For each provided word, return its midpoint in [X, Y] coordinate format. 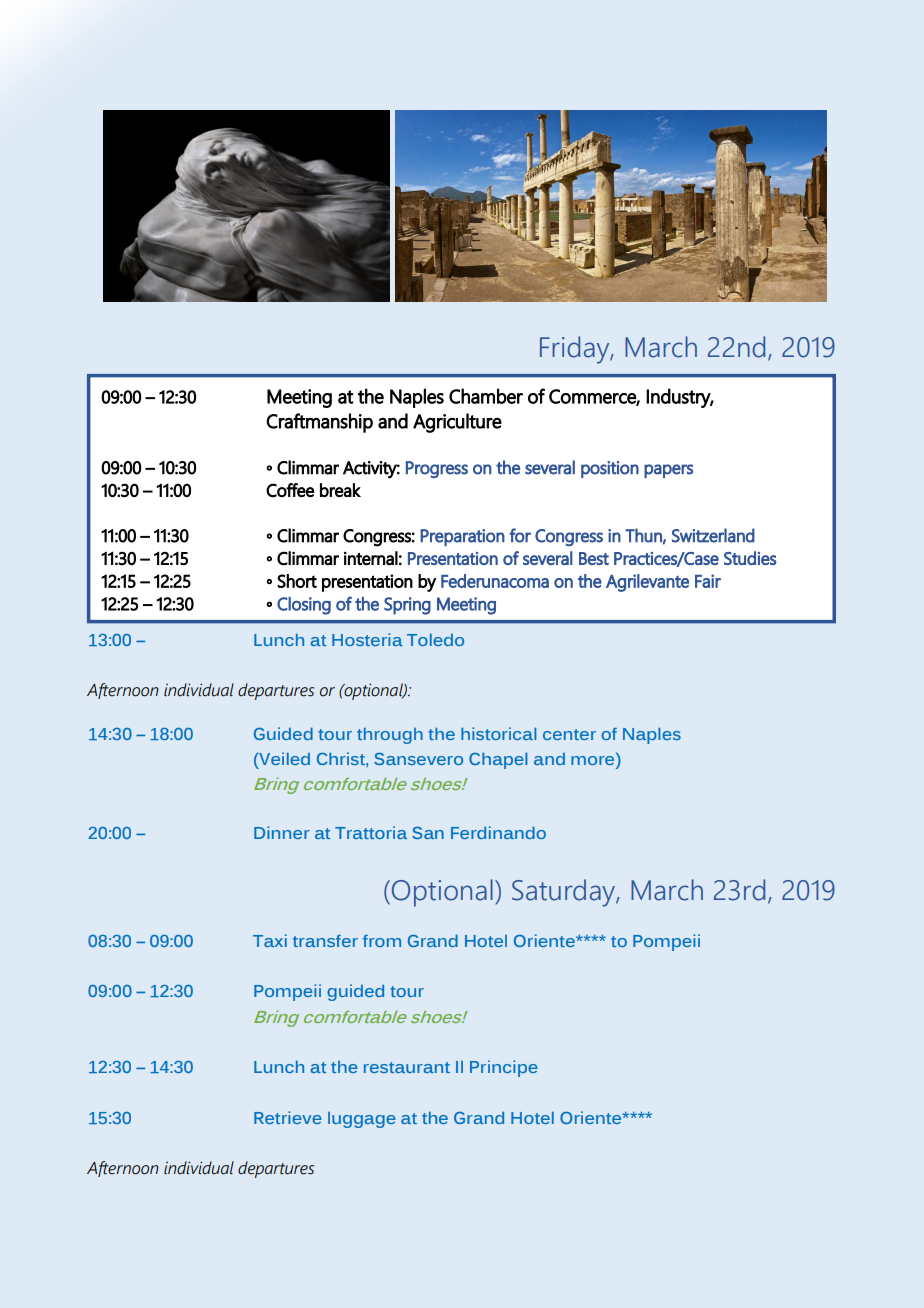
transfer [325, 941]
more [594, 762]
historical [499, 733]
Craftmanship [319, 423]
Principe [504, 1068]
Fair [708, 581]
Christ [342, 758]
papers [668, 471]
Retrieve [288, 1117]
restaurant [407, 1067]
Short [297, 581]
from [382, 941]
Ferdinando [498, 832]
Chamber [486, 396]
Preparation [462, 537]
